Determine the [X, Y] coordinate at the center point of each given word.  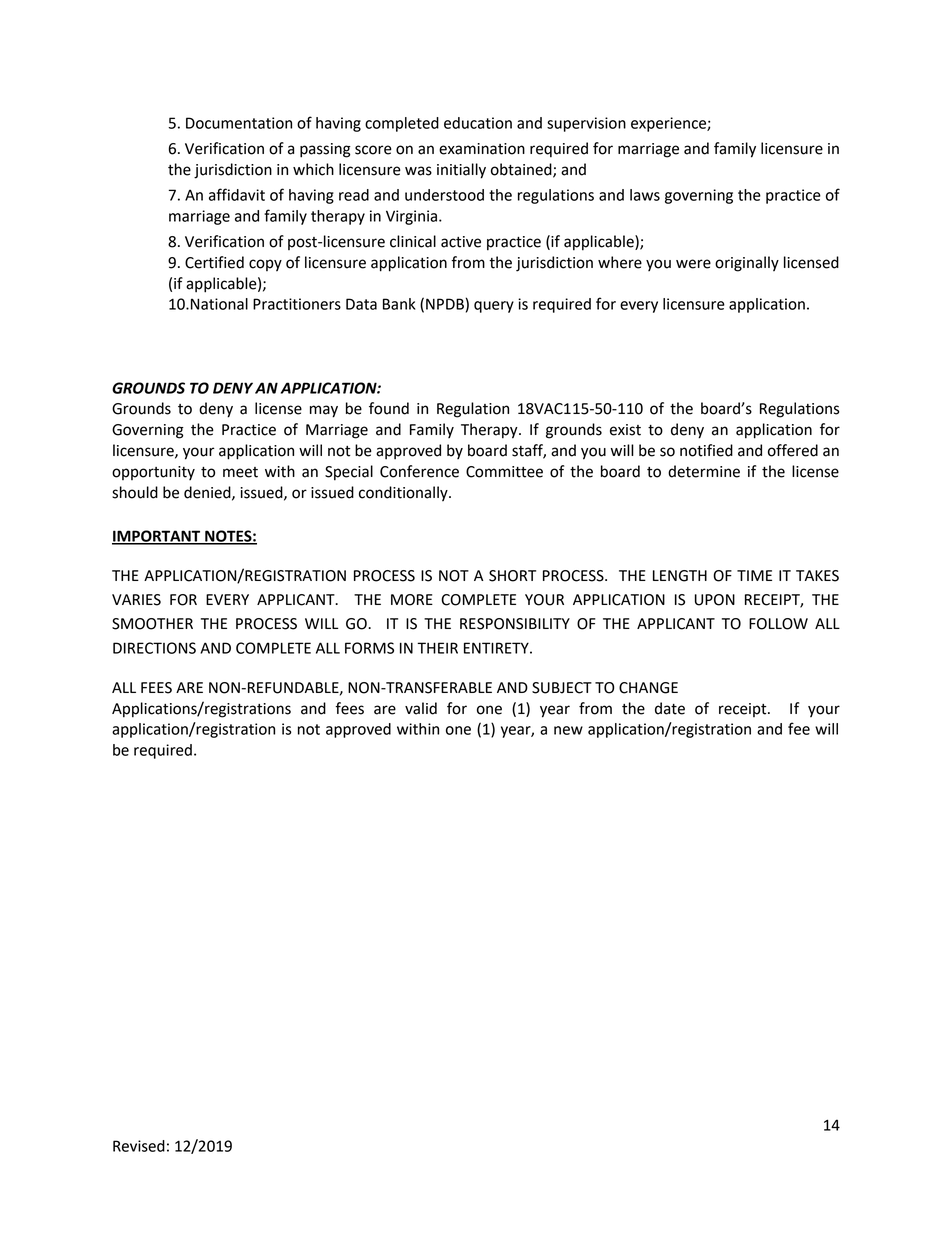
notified [706, 450]
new [568, 730]
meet [240, 472]
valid [421, 708]
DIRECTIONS [154, 648]
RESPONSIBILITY [515, 624]
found [389, 408]
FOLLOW [778, 624]
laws [645, 195]
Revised [139, 1146]
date [670, 708]
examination [482, 149]
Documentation [239, 123]
